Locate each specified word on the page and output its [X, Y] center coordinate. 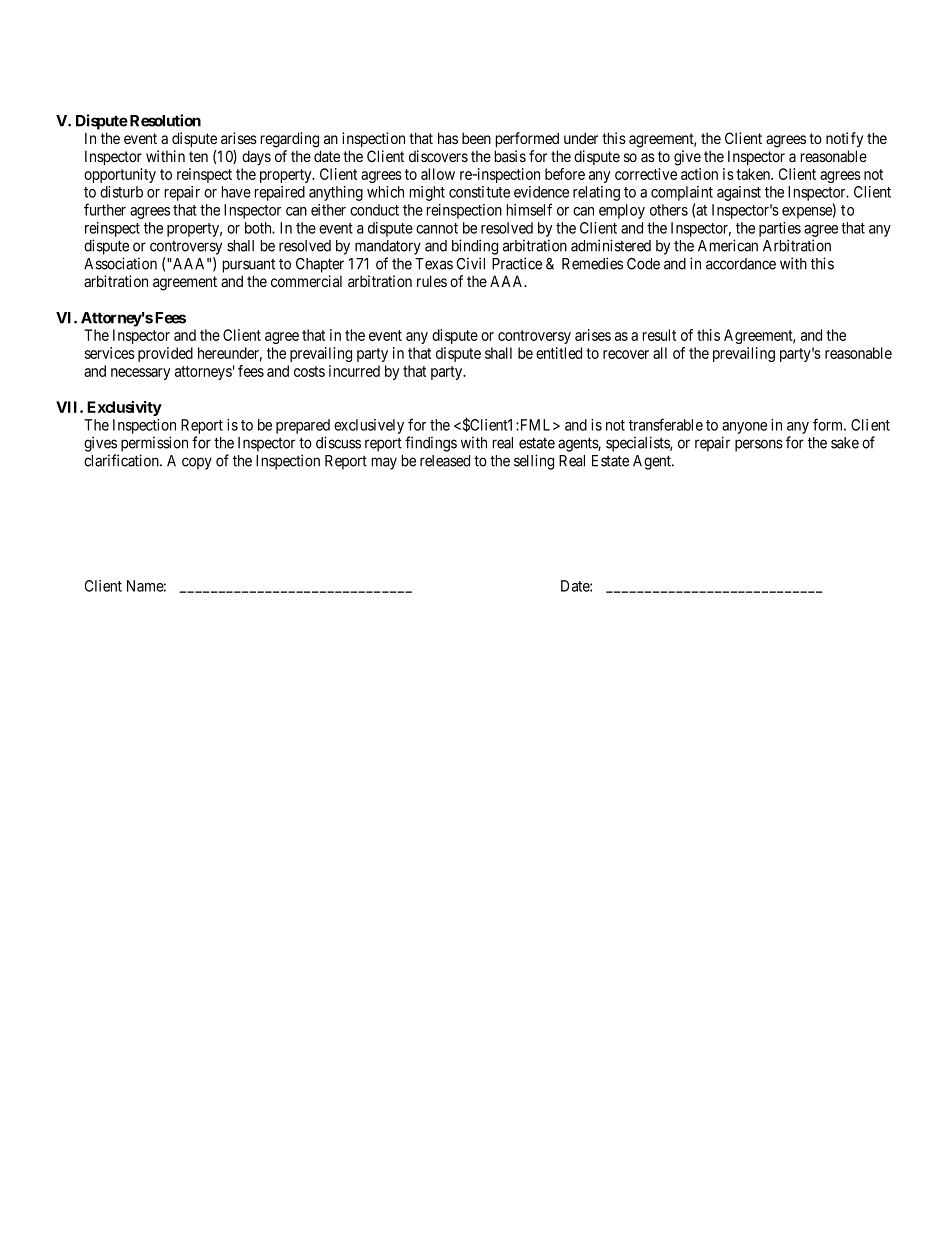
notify [844, 139]
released [445, 461]
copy [197, 463]
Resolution [165, 120]
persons [759, 445]
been [476, 138]
